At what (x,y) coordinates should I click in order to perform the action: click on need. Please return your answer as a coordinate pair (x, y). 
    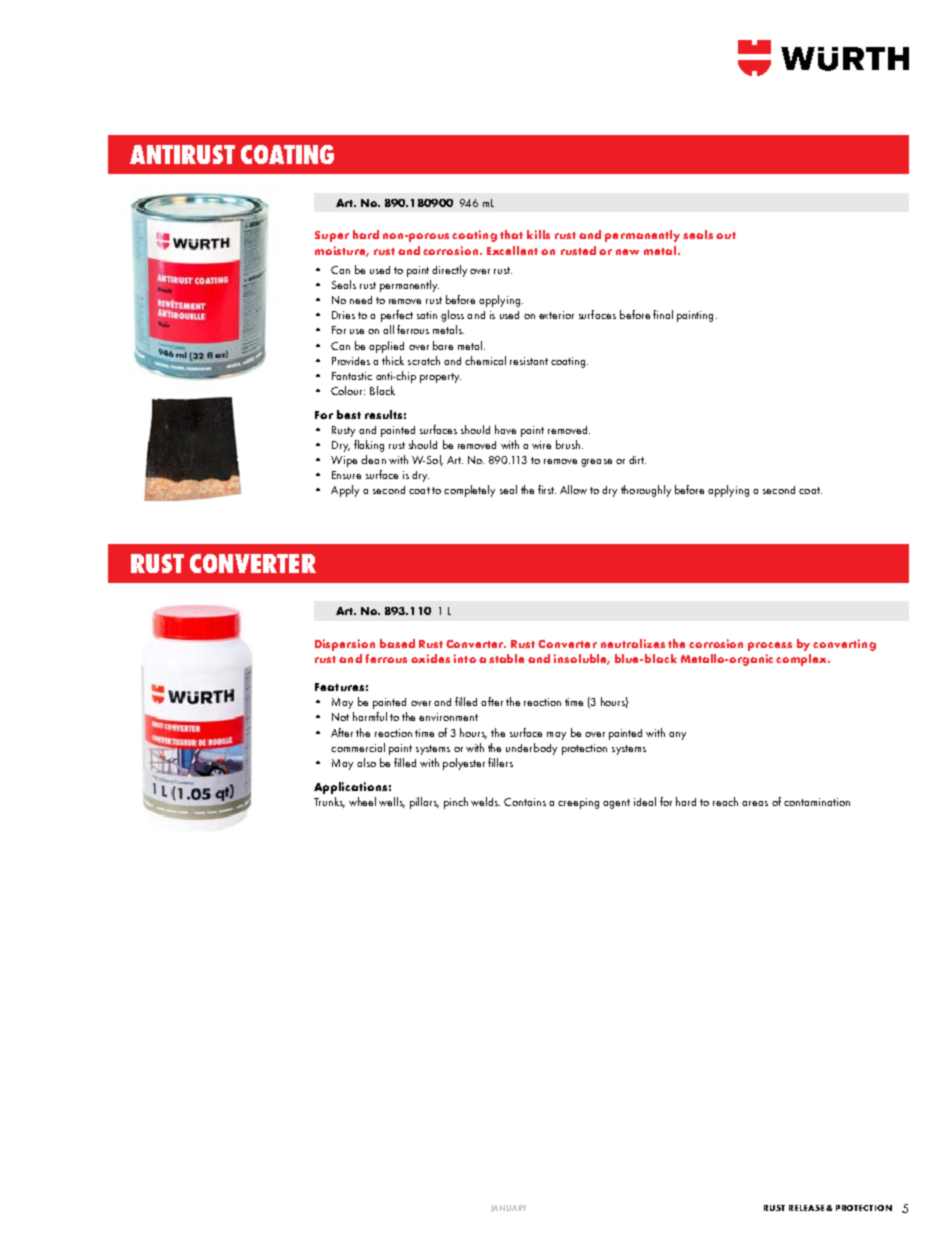
    Looking at the image, I should click on (361, 300).
